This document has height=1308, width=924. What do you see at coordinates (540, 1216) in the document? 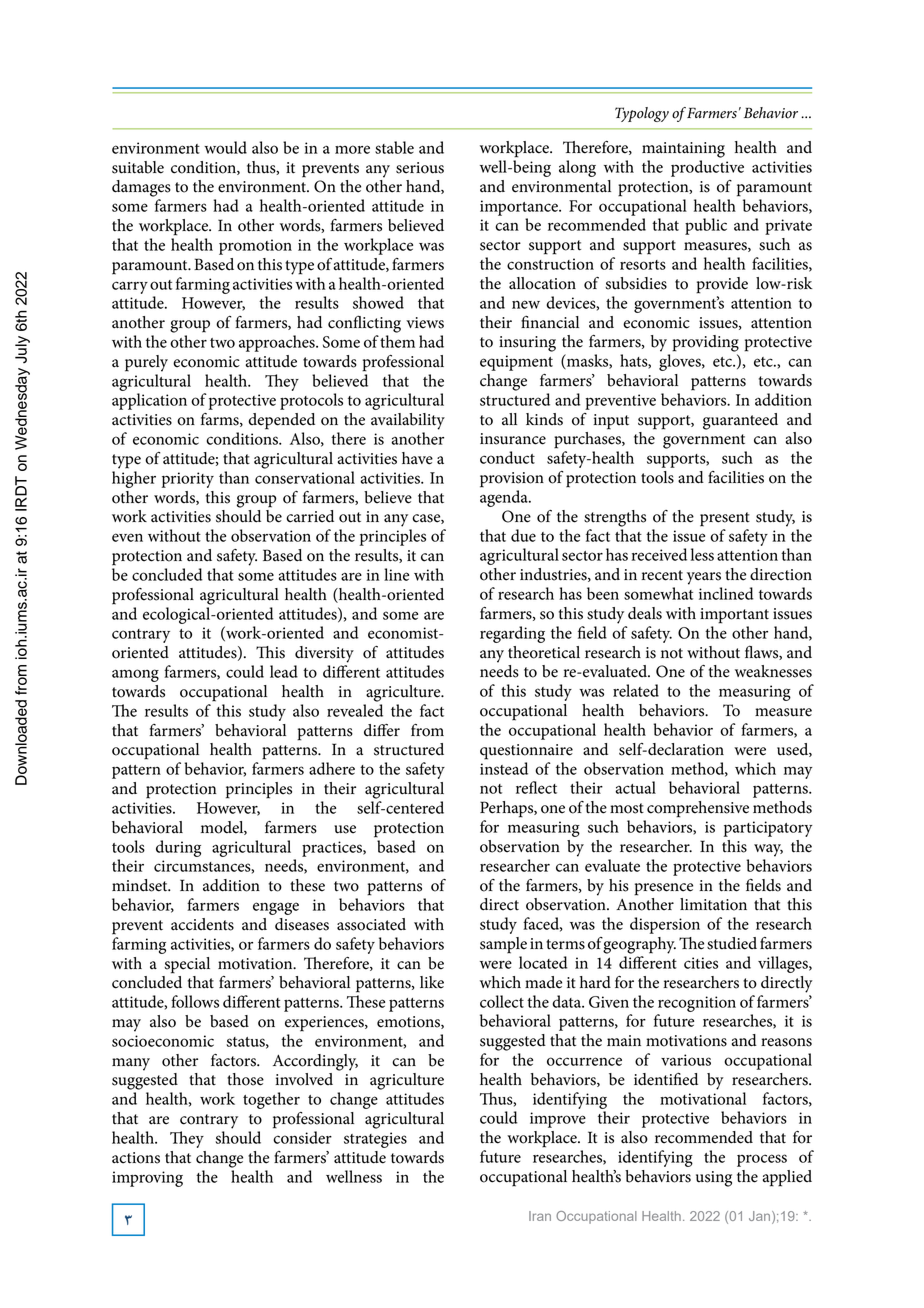
I see `Iran` at bounding box center [540, 1216].
